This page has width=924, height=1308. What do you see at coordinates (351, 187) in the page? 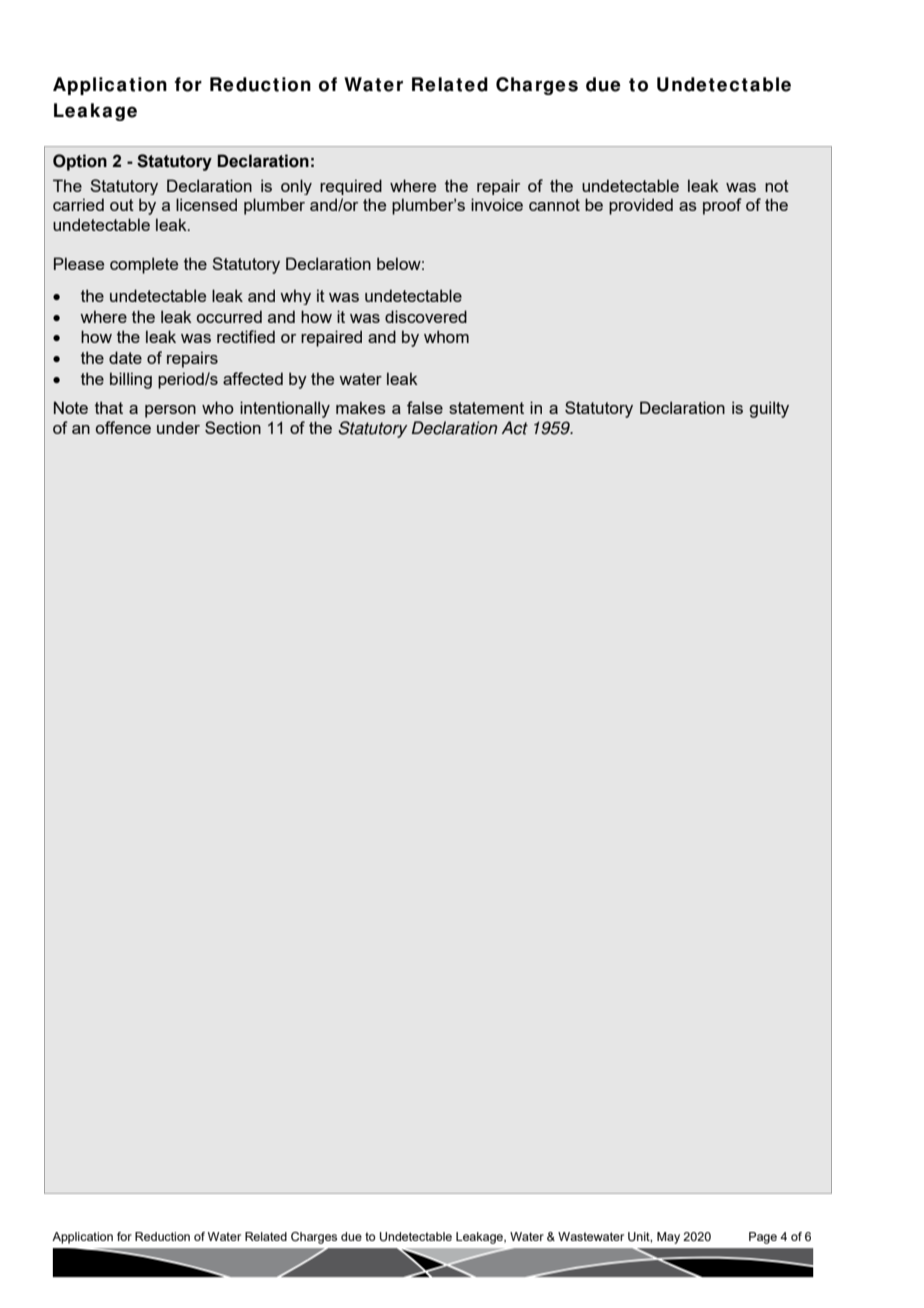
I see `required` at bounding box center [351, 187].
